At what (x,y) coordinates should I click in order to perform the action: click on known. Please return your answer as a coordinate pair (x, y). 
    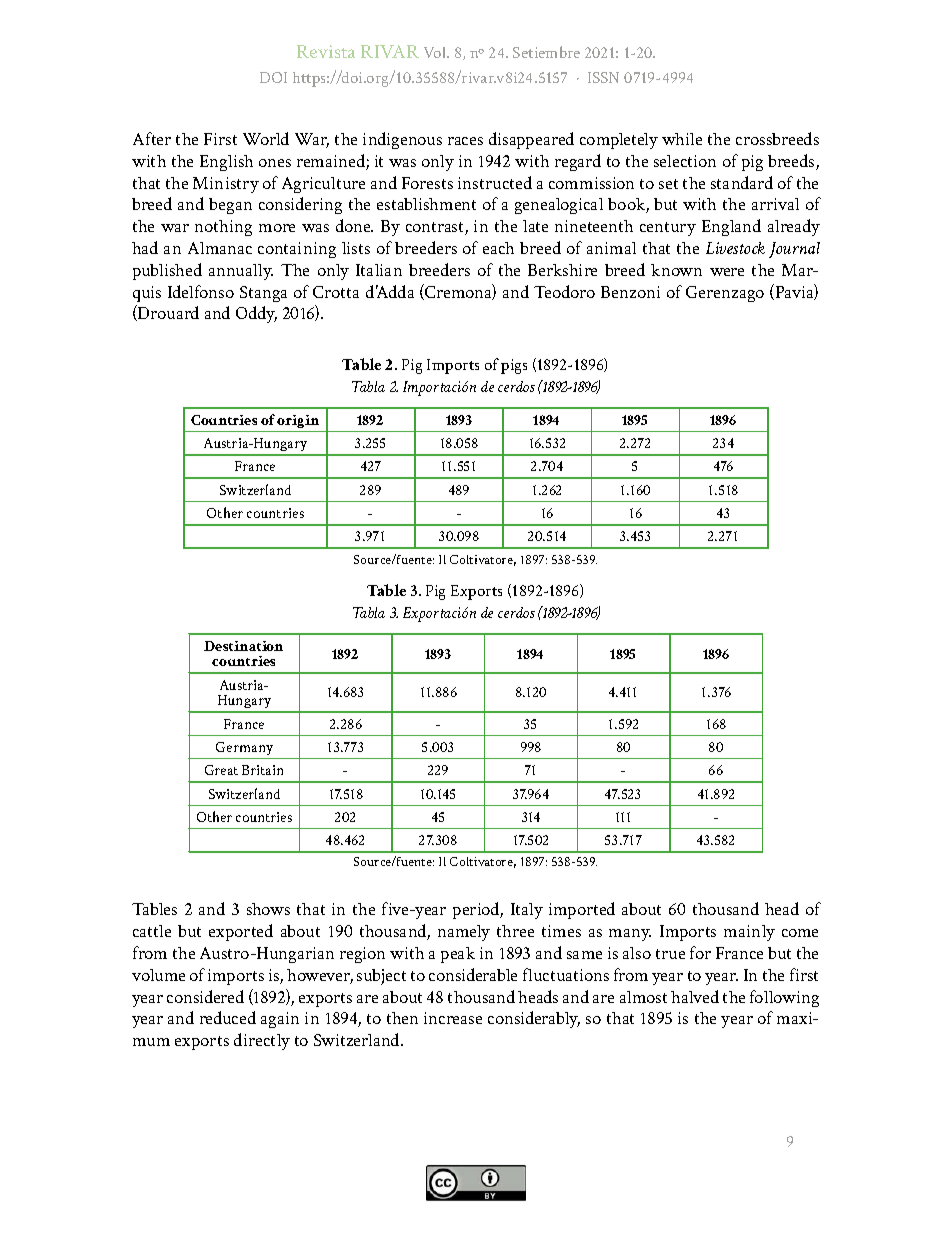
    Looking at the image, I should click on (676, 270).
